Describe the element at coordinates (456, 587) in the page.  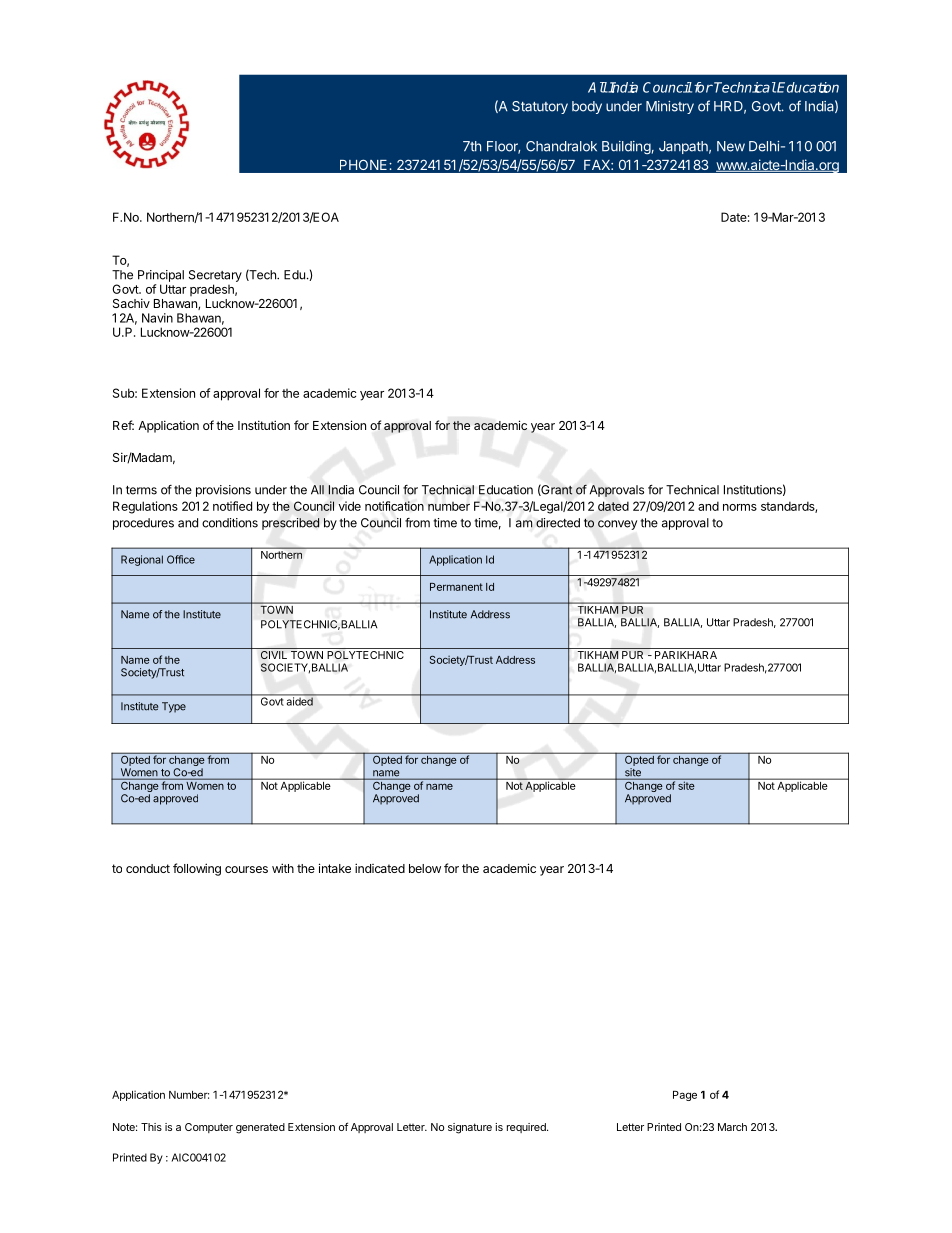
I see `Permanent` at that location.
